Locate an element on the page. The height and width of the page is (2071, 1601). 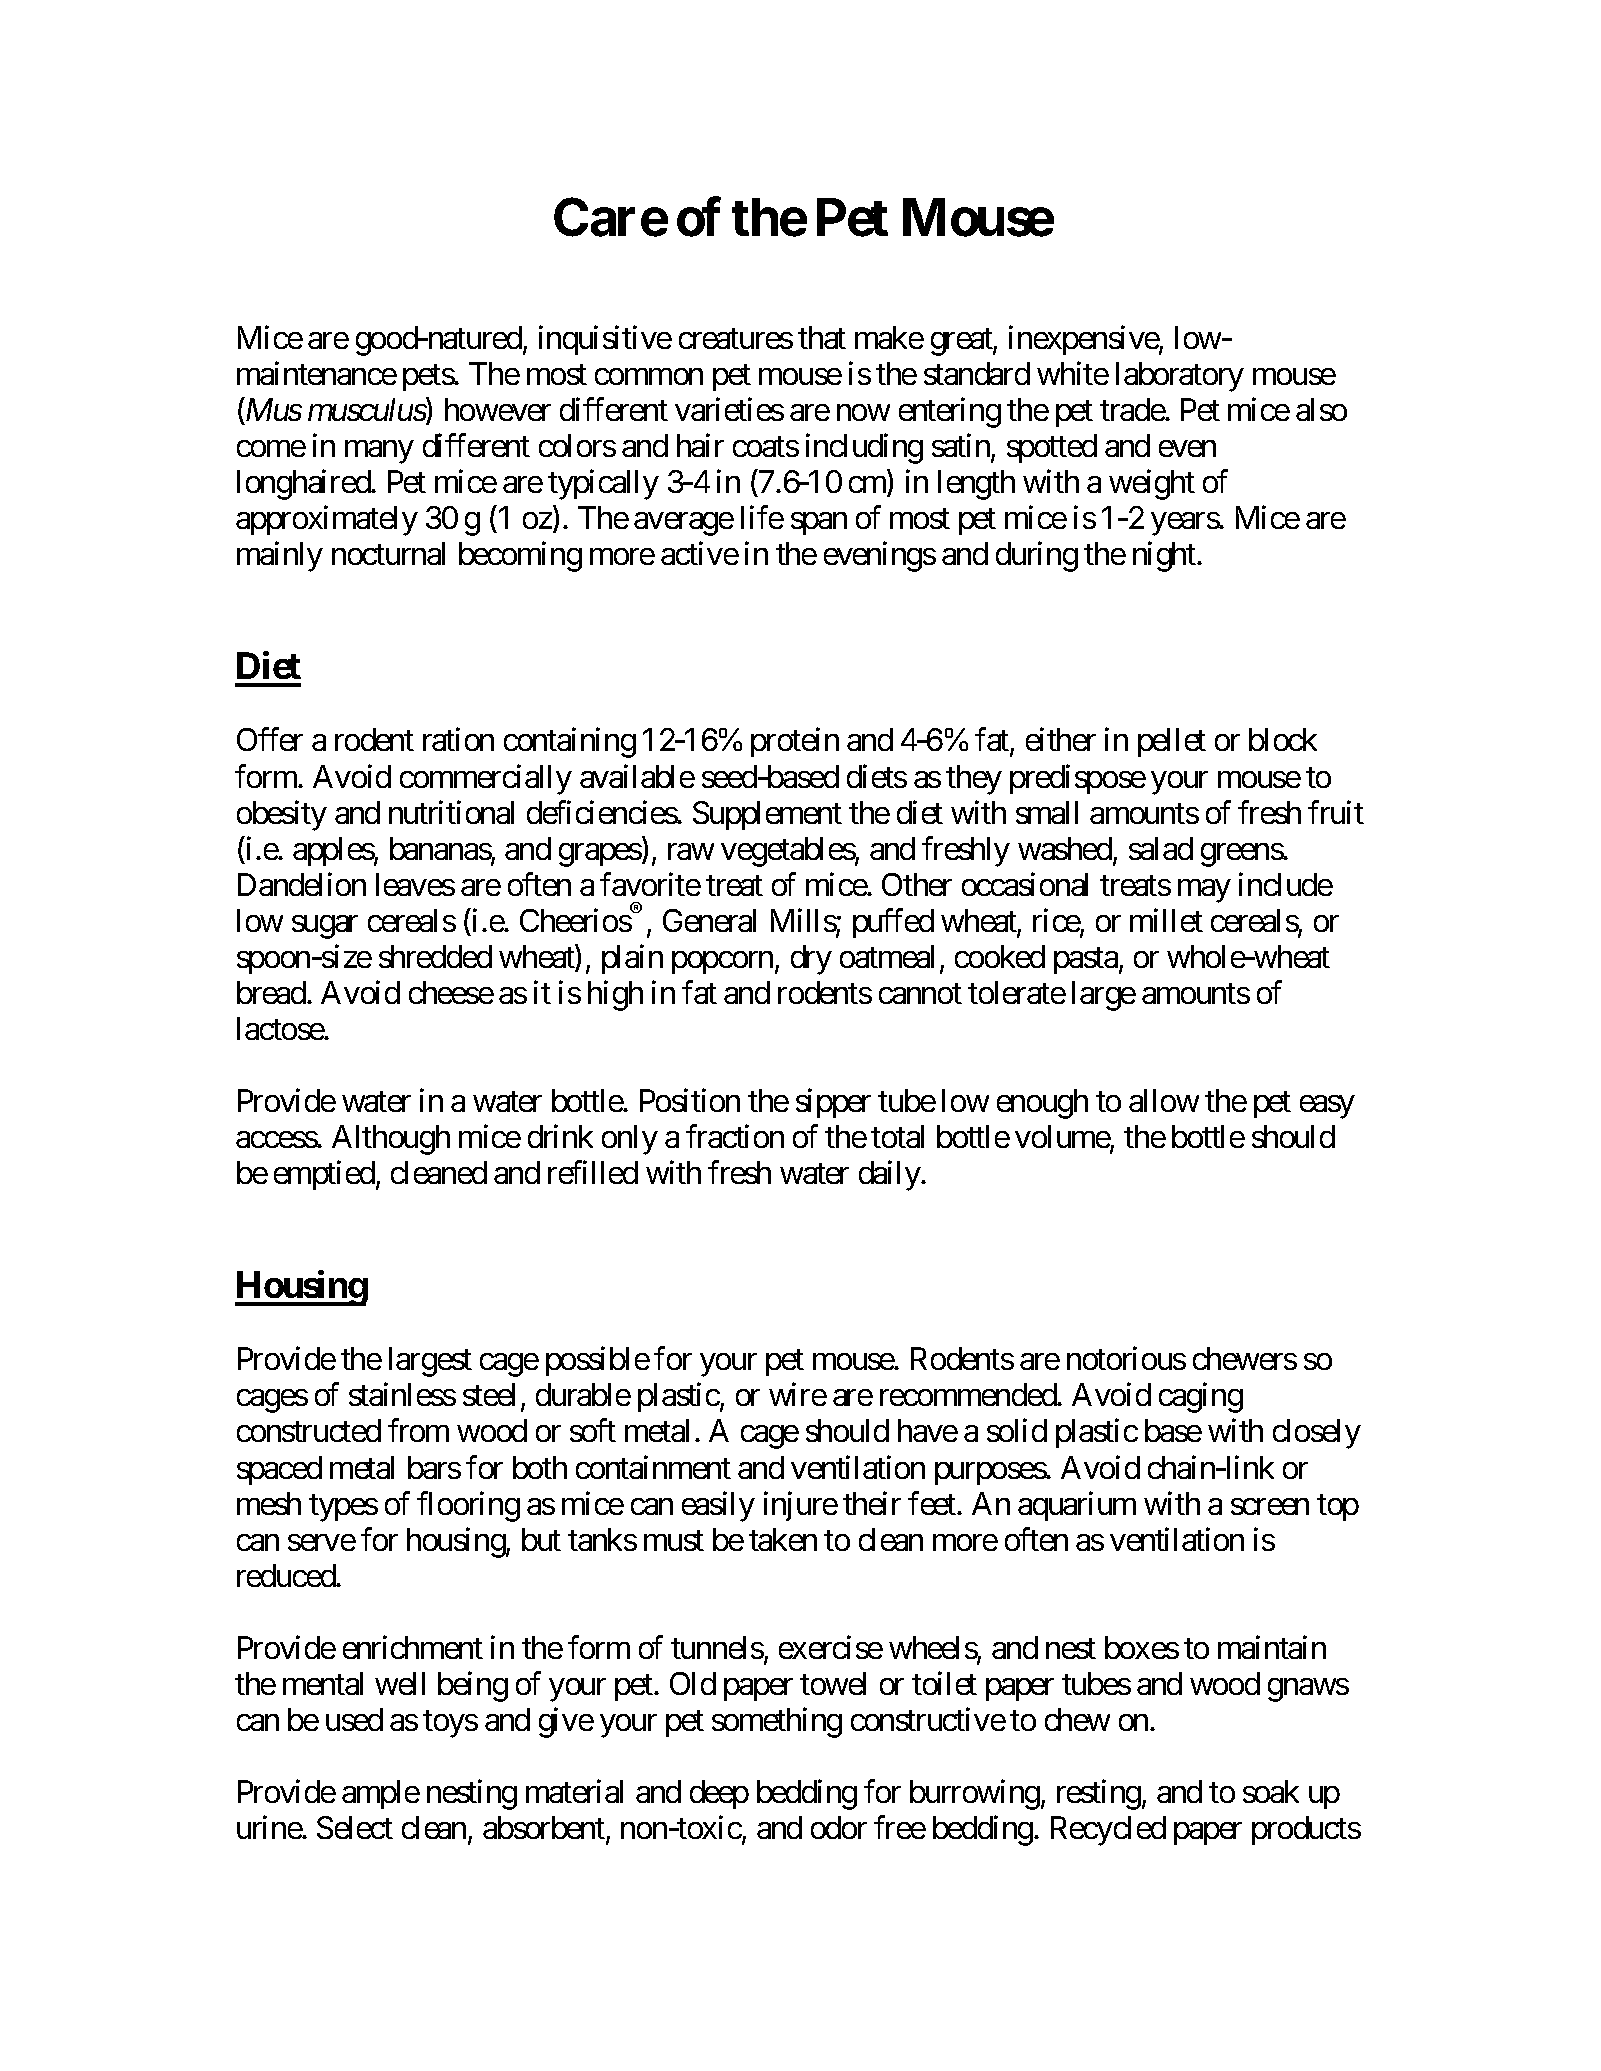
soak is located at coordinates (1271, 1791).
